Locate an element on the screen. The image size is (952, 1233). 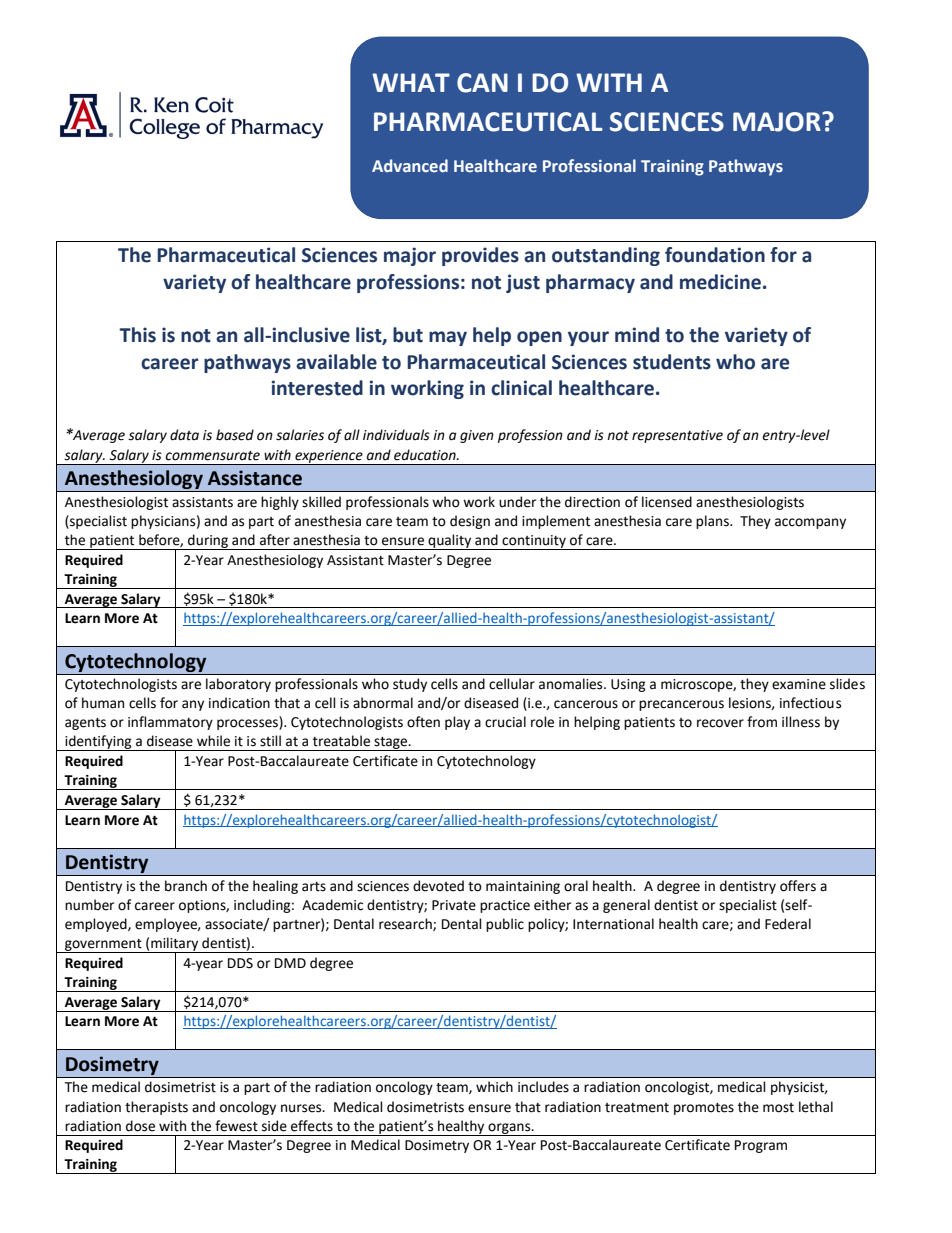
Advanced is located at coordinates (410, 165).
